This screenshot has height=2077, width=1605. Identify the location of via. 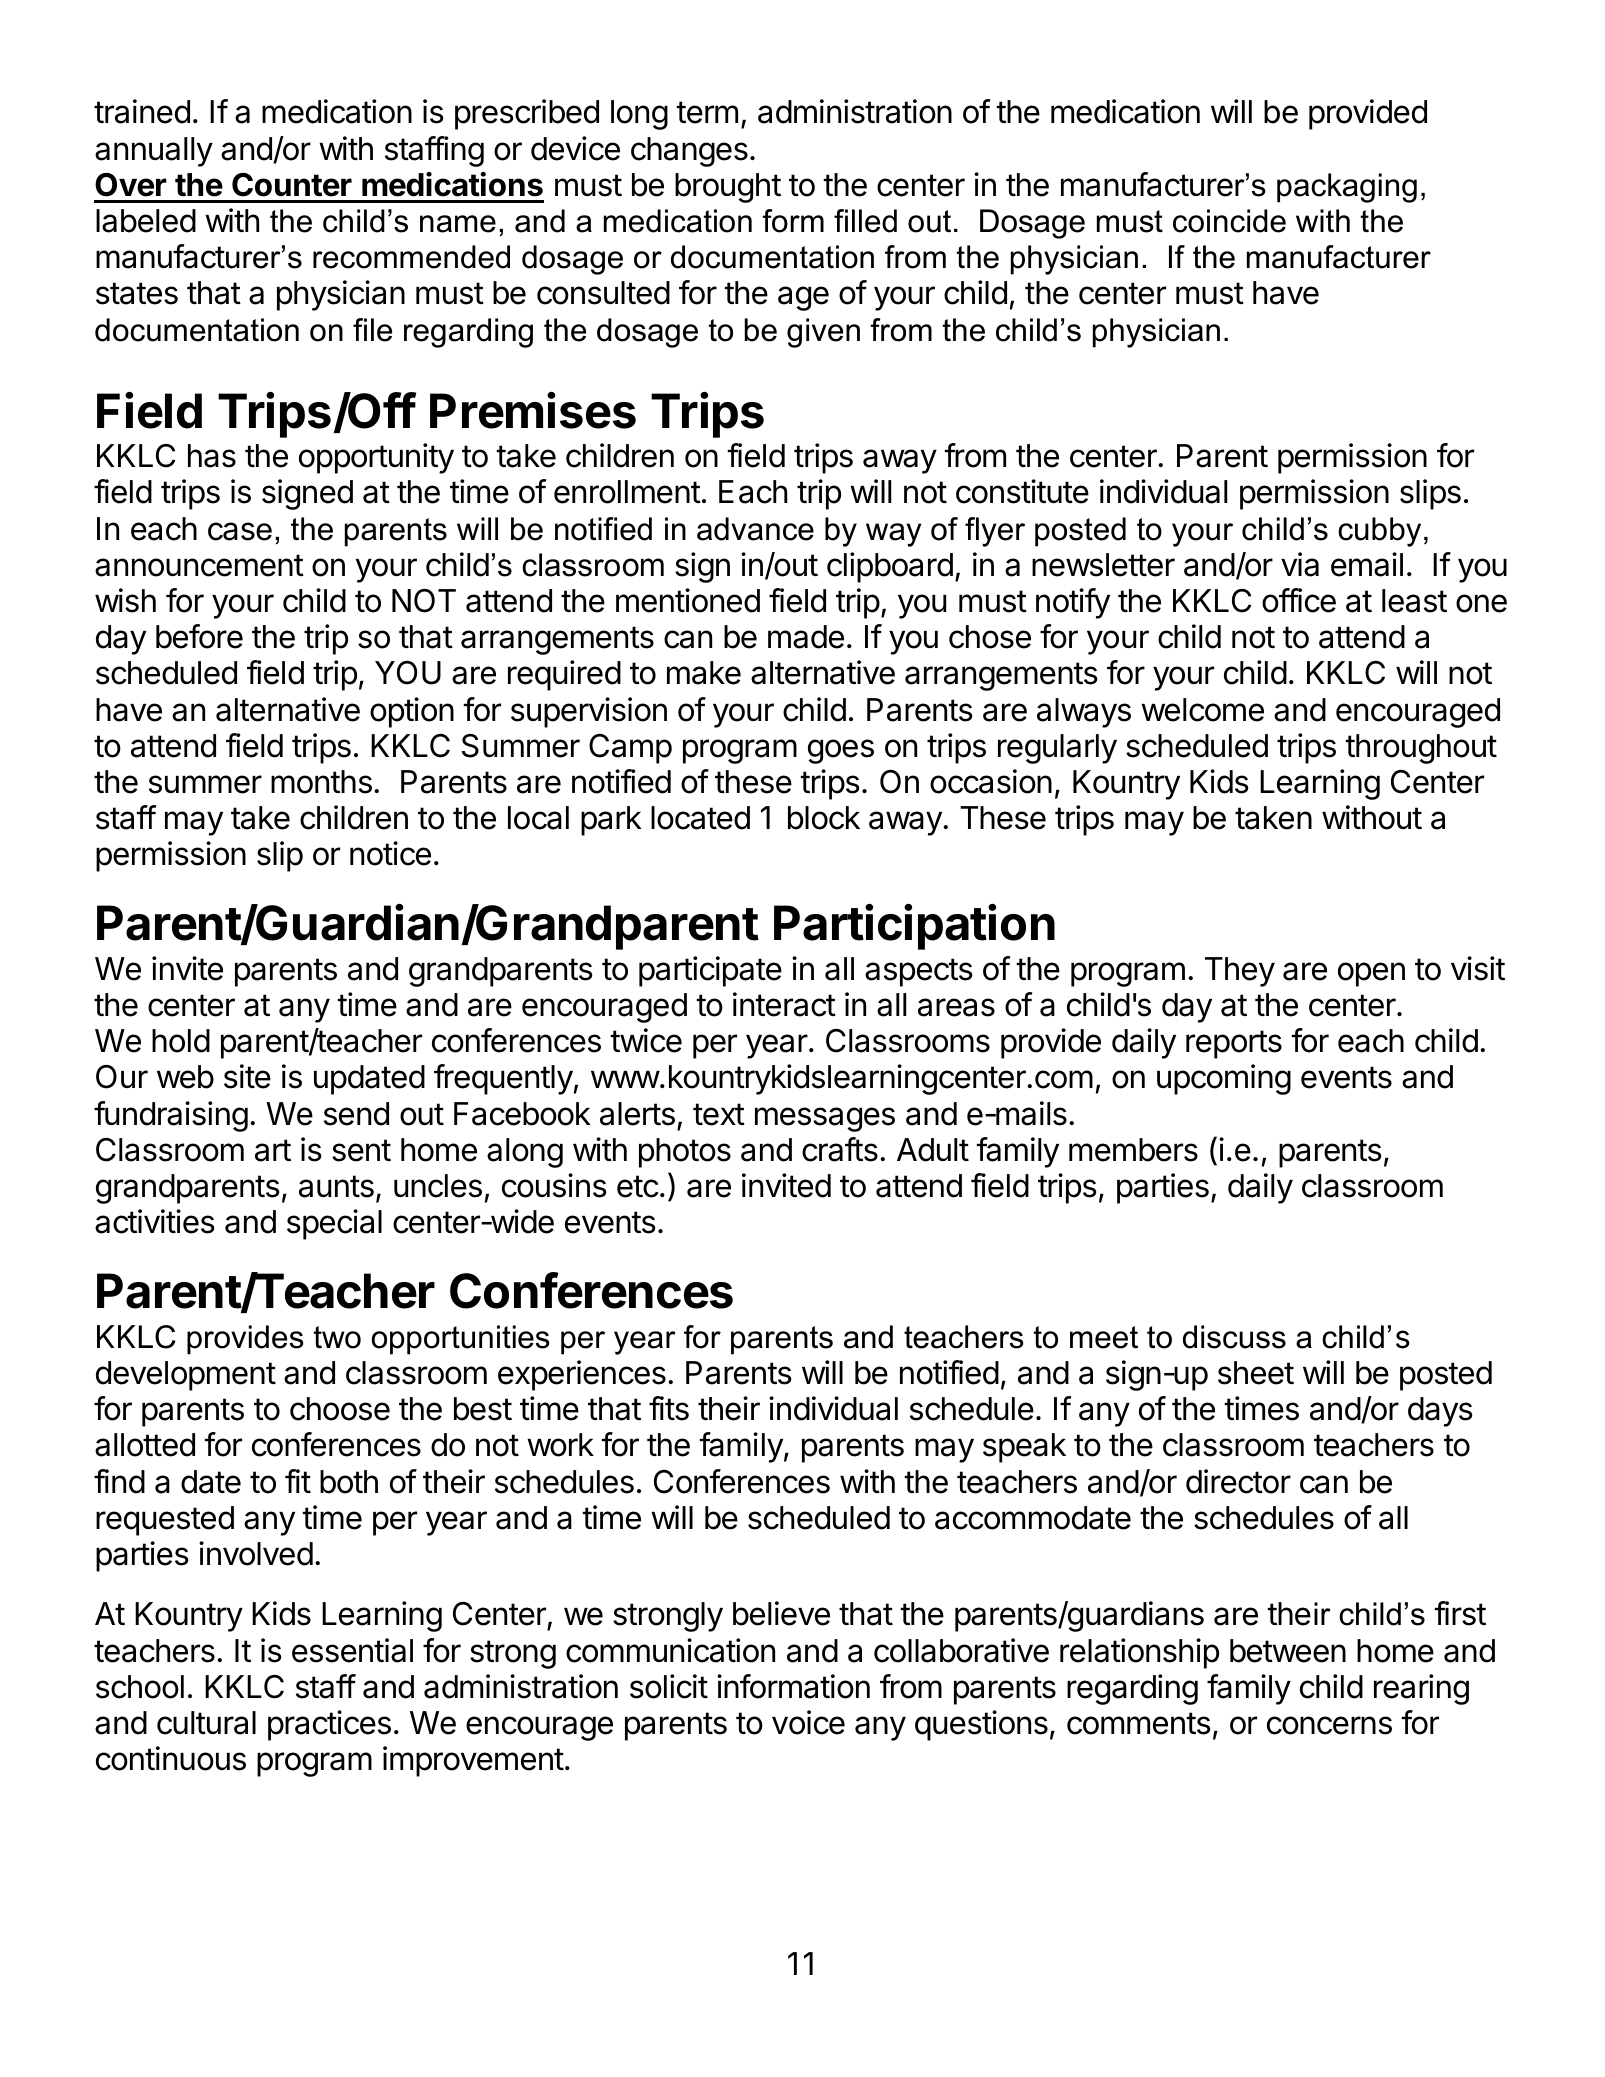
(1300, 564).
